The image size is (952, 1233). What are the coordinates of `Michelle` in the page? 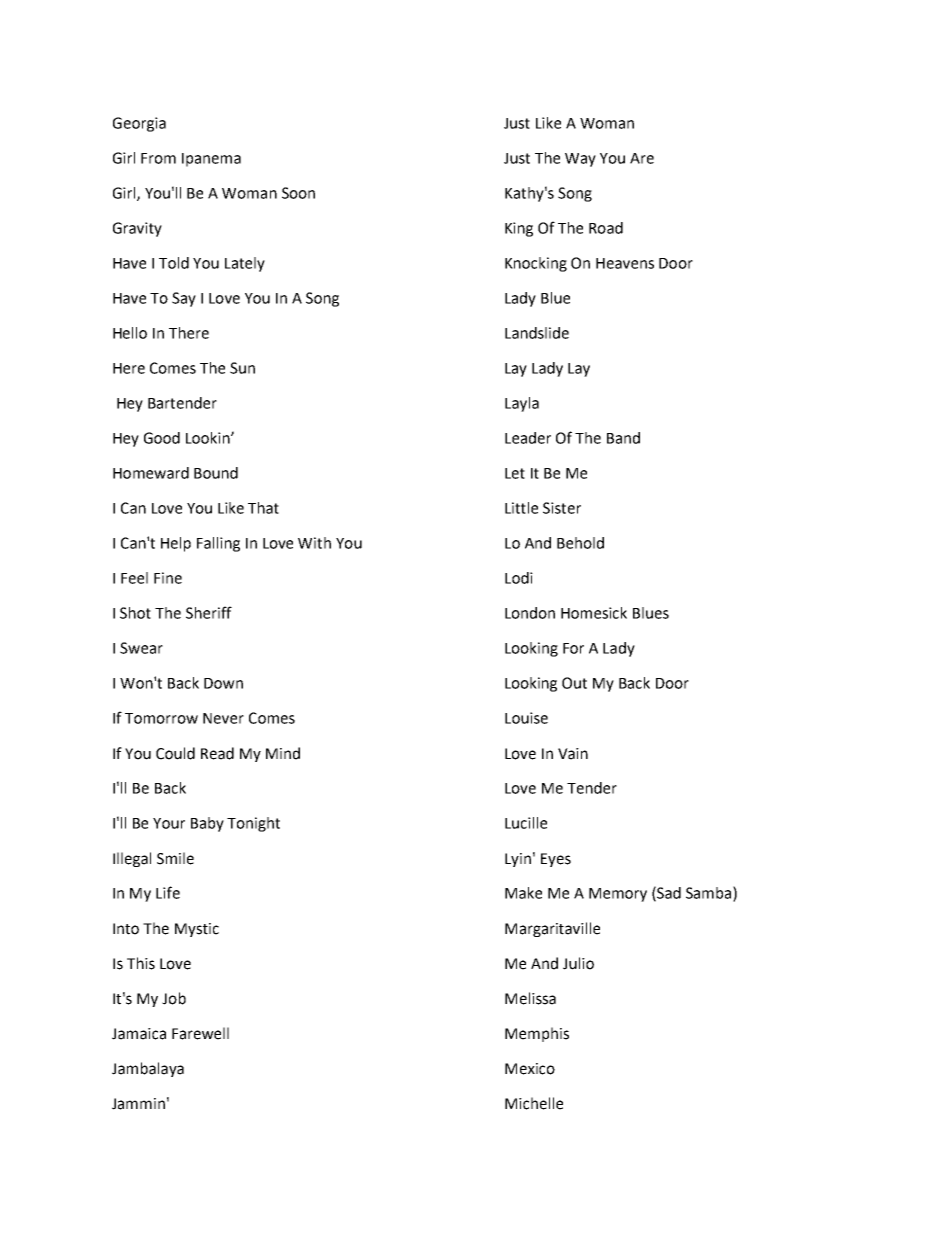 It's located at (534, 1103).
